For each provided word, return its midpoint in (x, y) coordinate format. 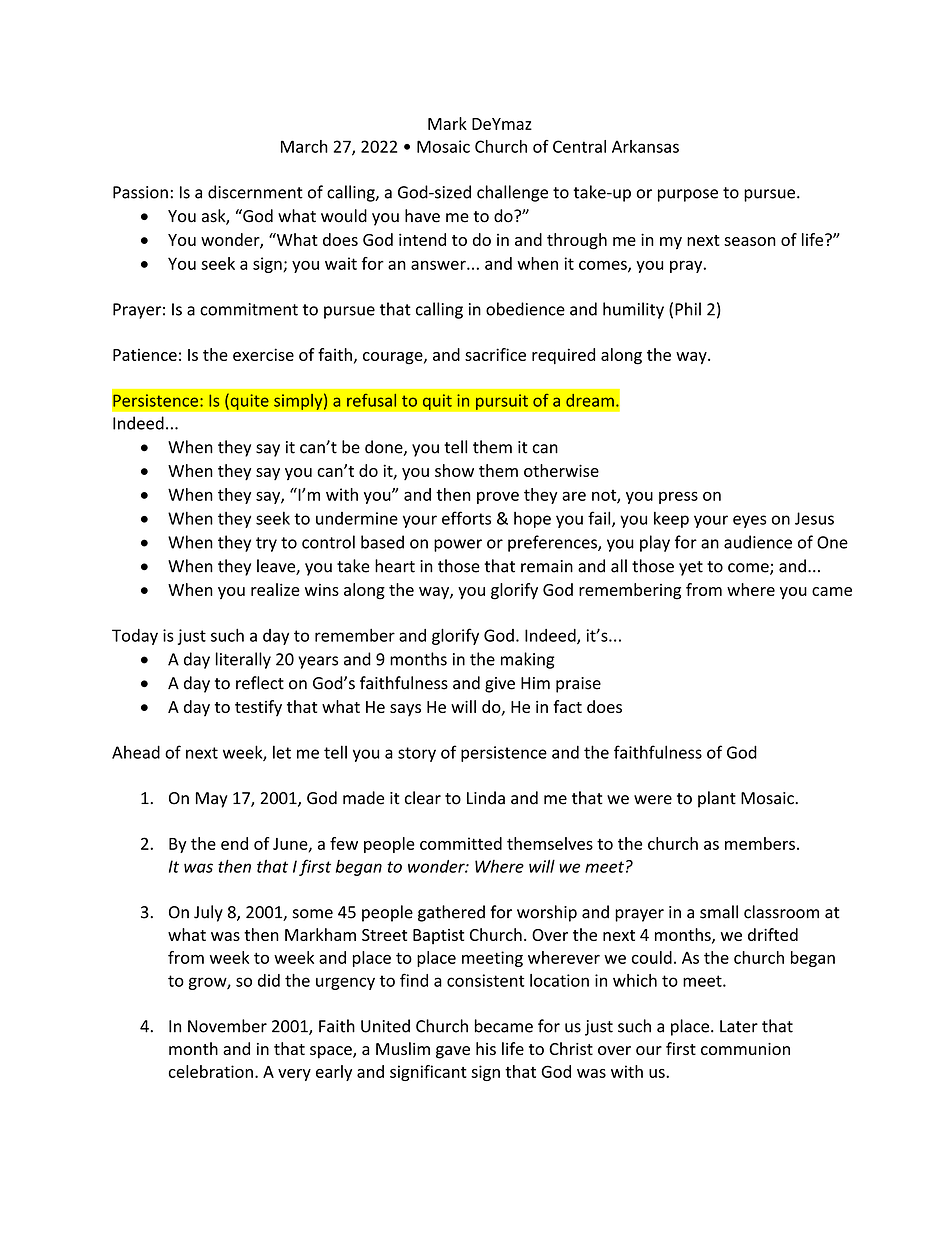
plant (717, 799)
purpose (688, 195)
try (266, 544)
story (417, 754)
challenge (512, 193)
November (227, 1026)
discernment (255, 192)
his (486, 1048)
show (454, 470)
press (678, 497)
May (212, 800)
